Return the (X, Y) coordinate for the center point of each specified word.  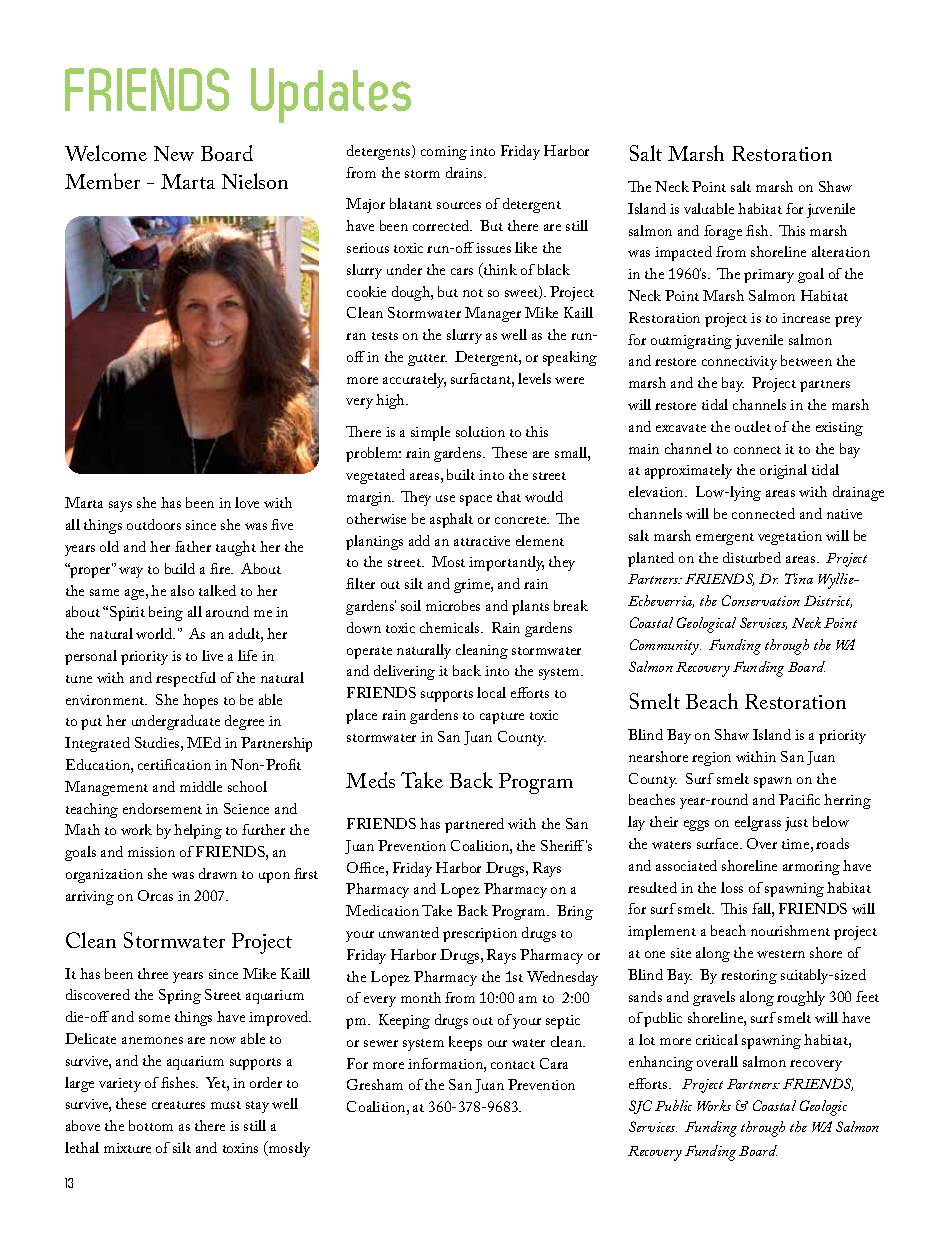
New (174, 153)
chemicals (451, 627)
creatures (178, 1105)
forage (723, 232)
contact (513, 1065)
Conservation (761, 600)
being (166, 613)
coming (444, 153)
